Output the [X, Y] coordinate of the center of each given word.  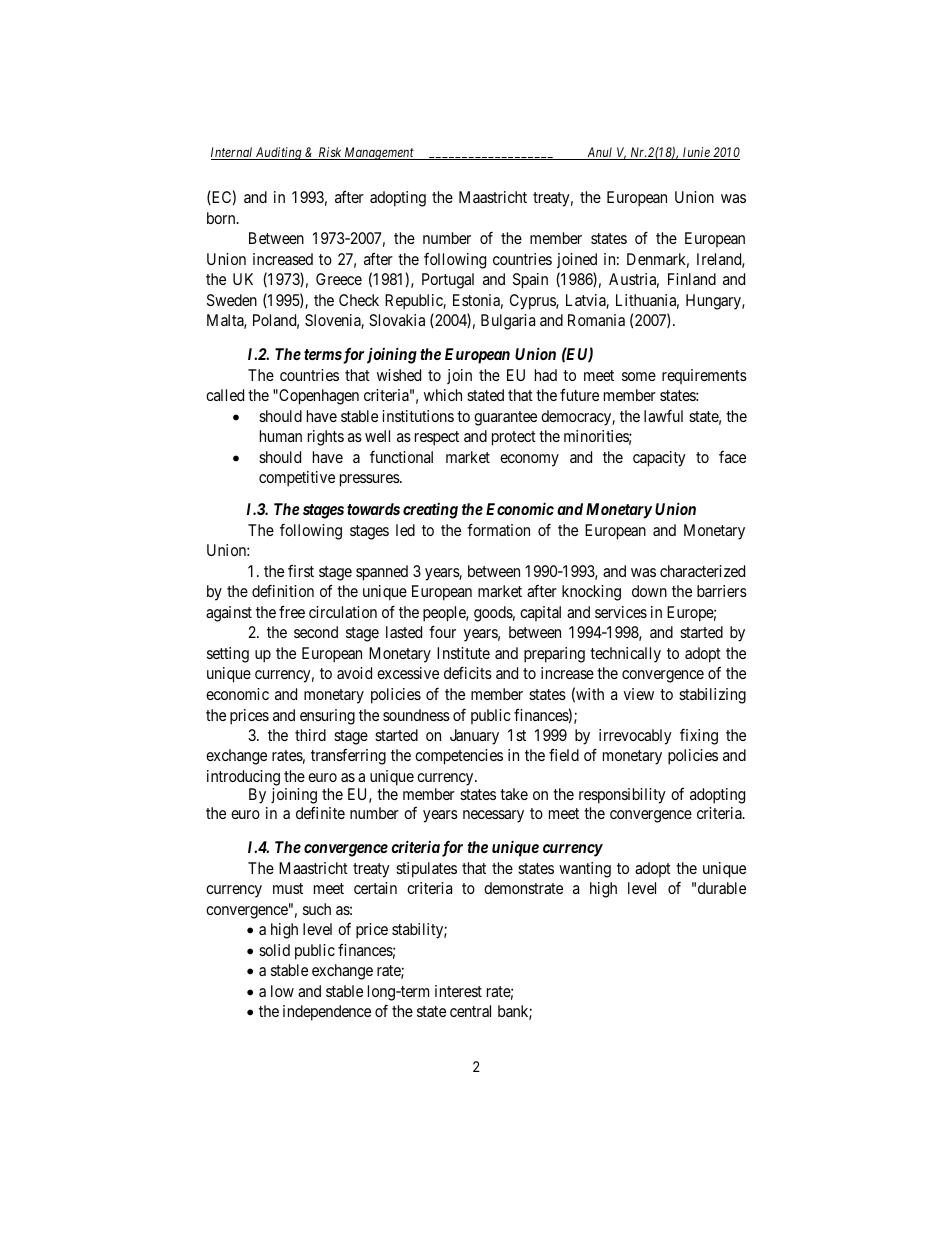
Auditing [279, 153]
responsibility [622, 796]
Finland [692, 279]
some [639, 376]
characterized [702, 571]
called [225, 395]
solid [274, 950]
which [443, 395]
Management [379, 153]
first [301, 571]
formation [498, 529]
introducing [243, 778]
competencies [459, 757]
